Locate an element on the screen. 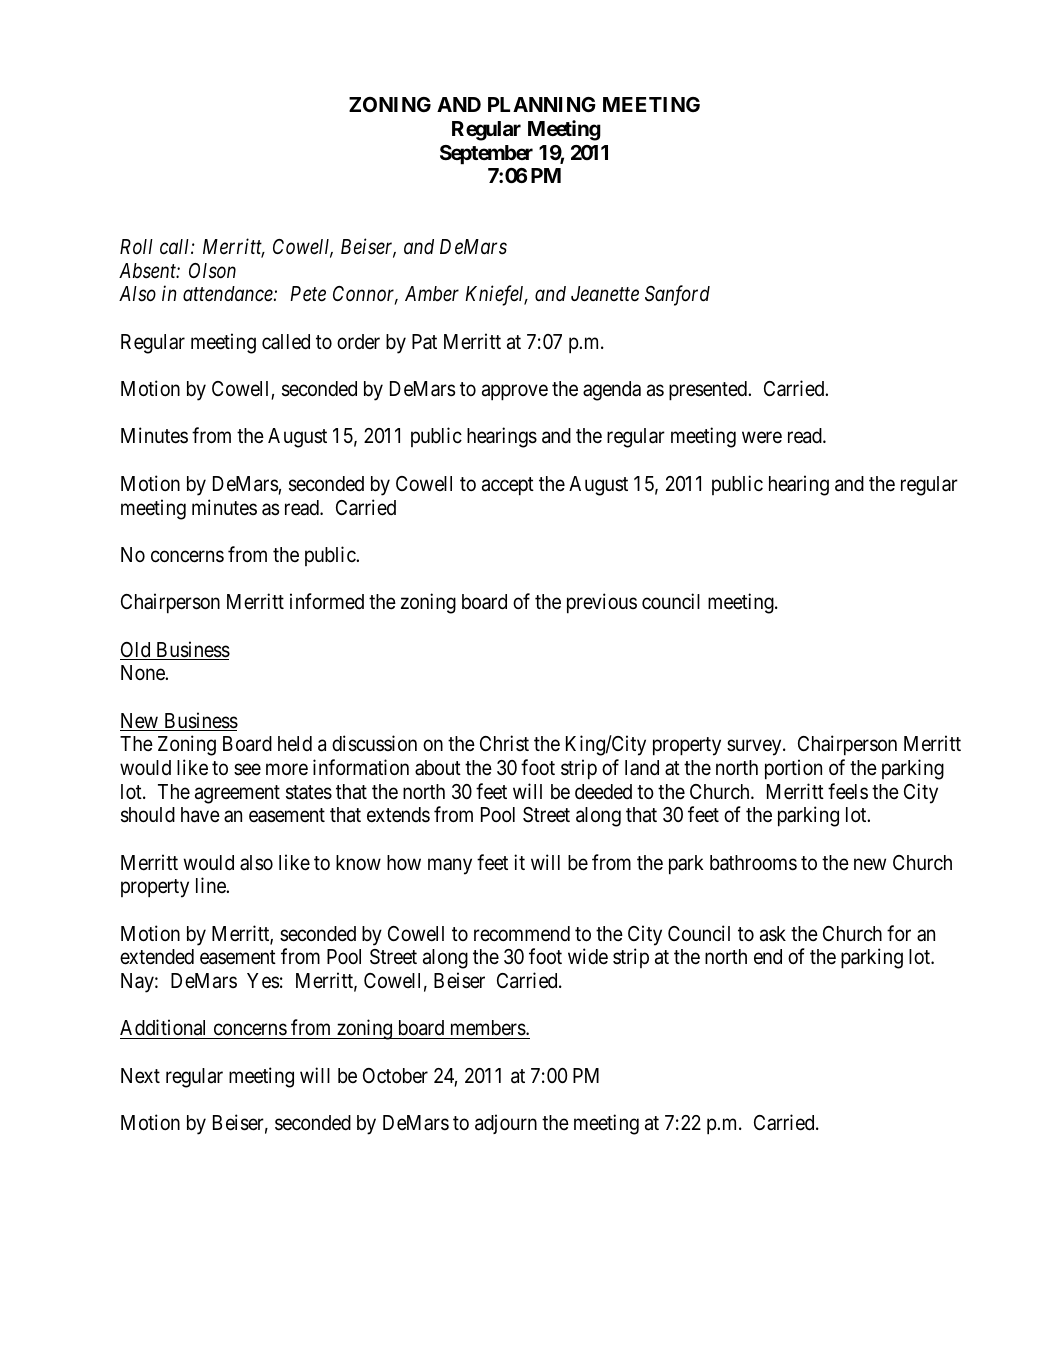 Image resolution: width=1050 pixels, height=1359 pixels. PLANNING is located at coordinates (542, 104).
